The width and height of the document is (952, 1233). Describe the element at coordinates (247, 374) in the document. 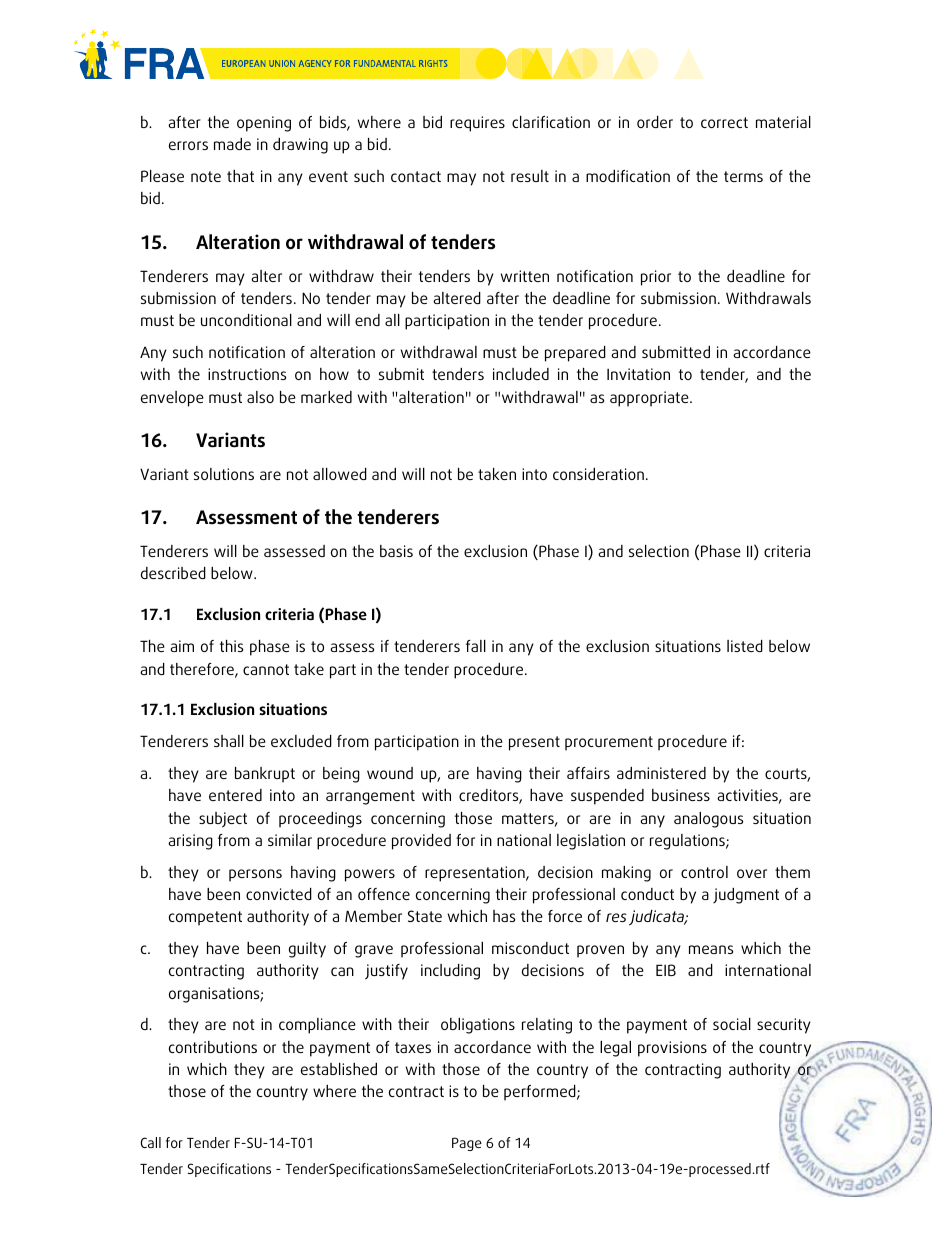

I see `instructions` at that location.
